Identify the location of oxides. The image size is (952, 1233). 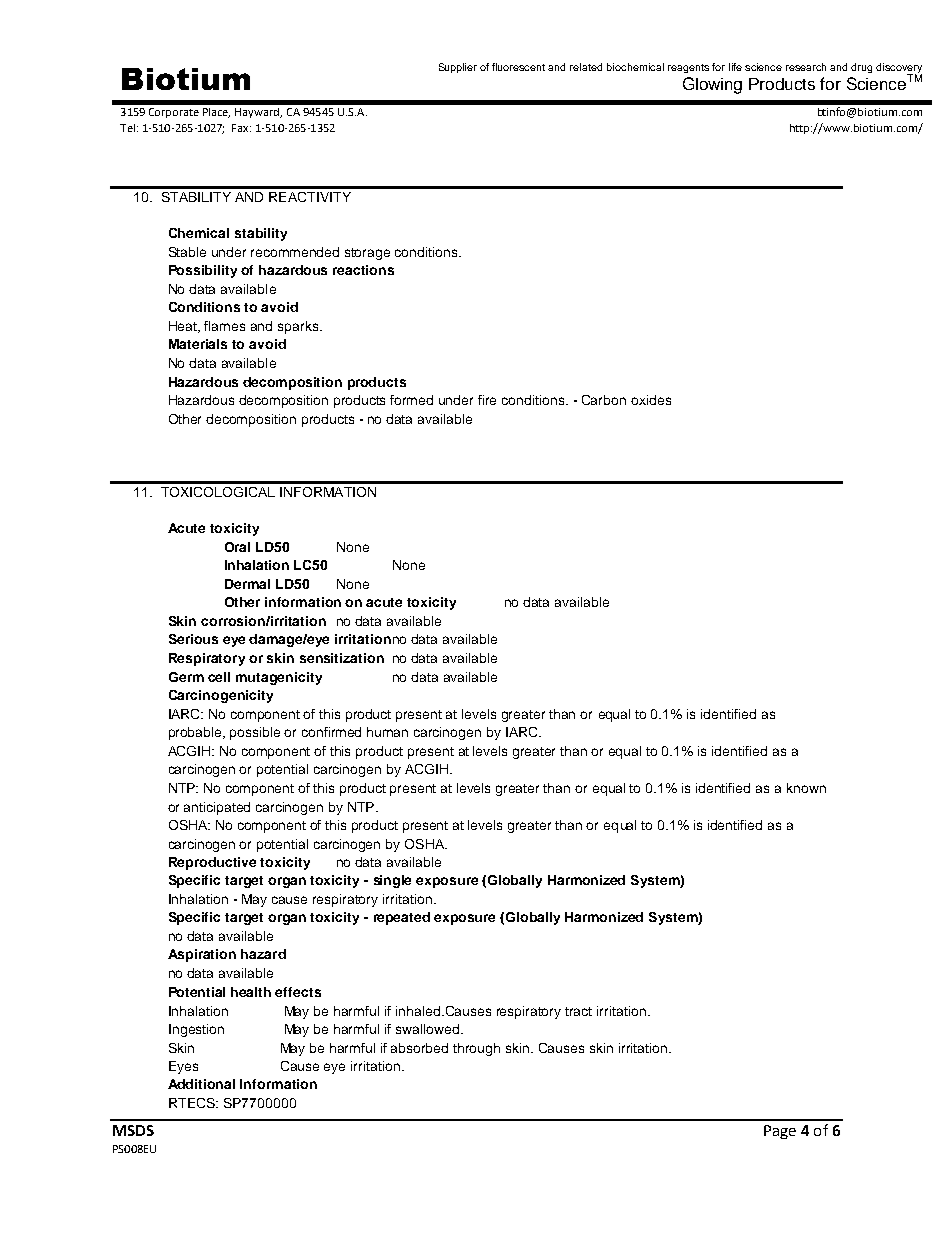
(651, 400).
